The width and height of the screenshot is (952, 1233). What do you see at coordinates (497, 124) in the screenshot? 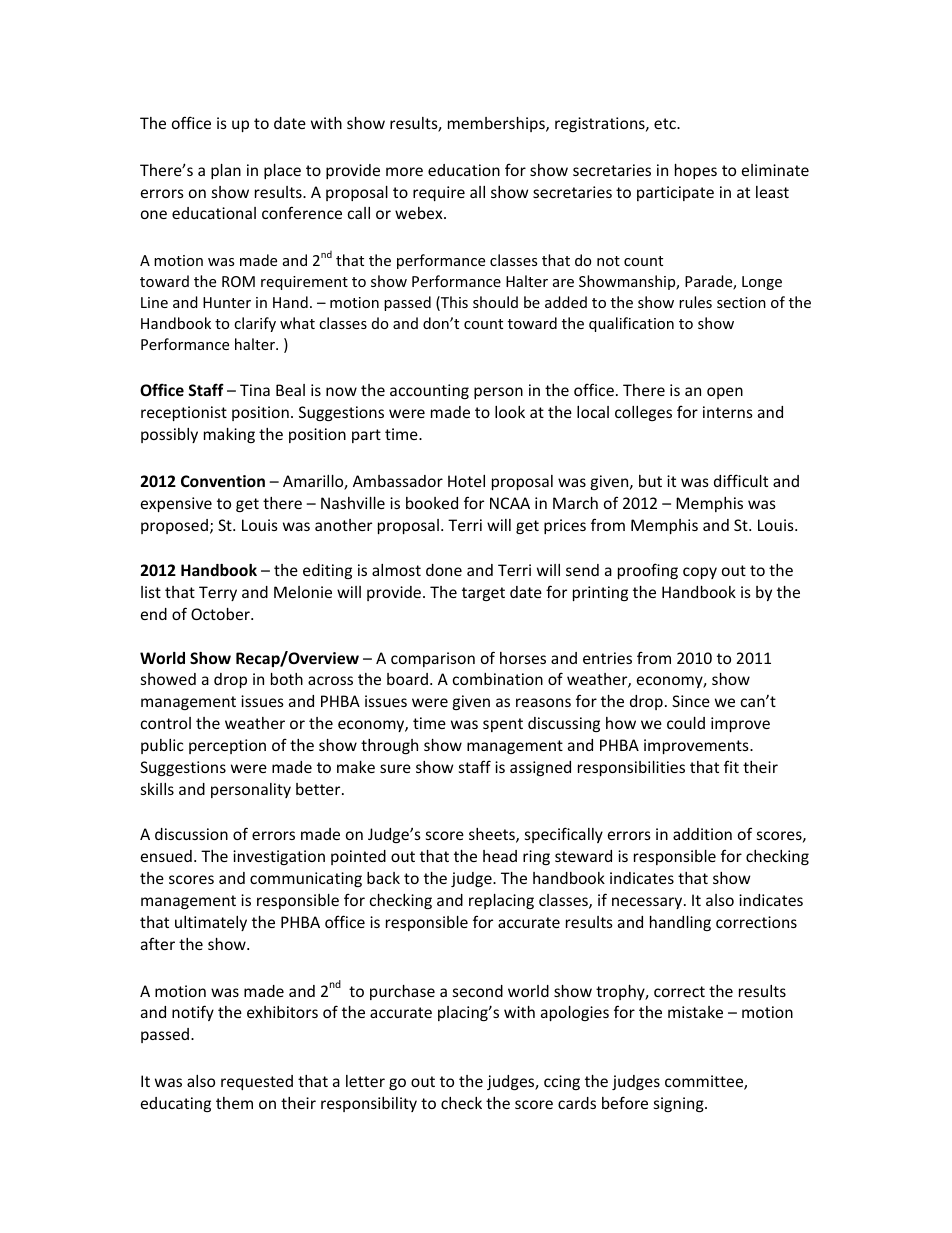
I see `memberships` at bounding box center [497, 124].
